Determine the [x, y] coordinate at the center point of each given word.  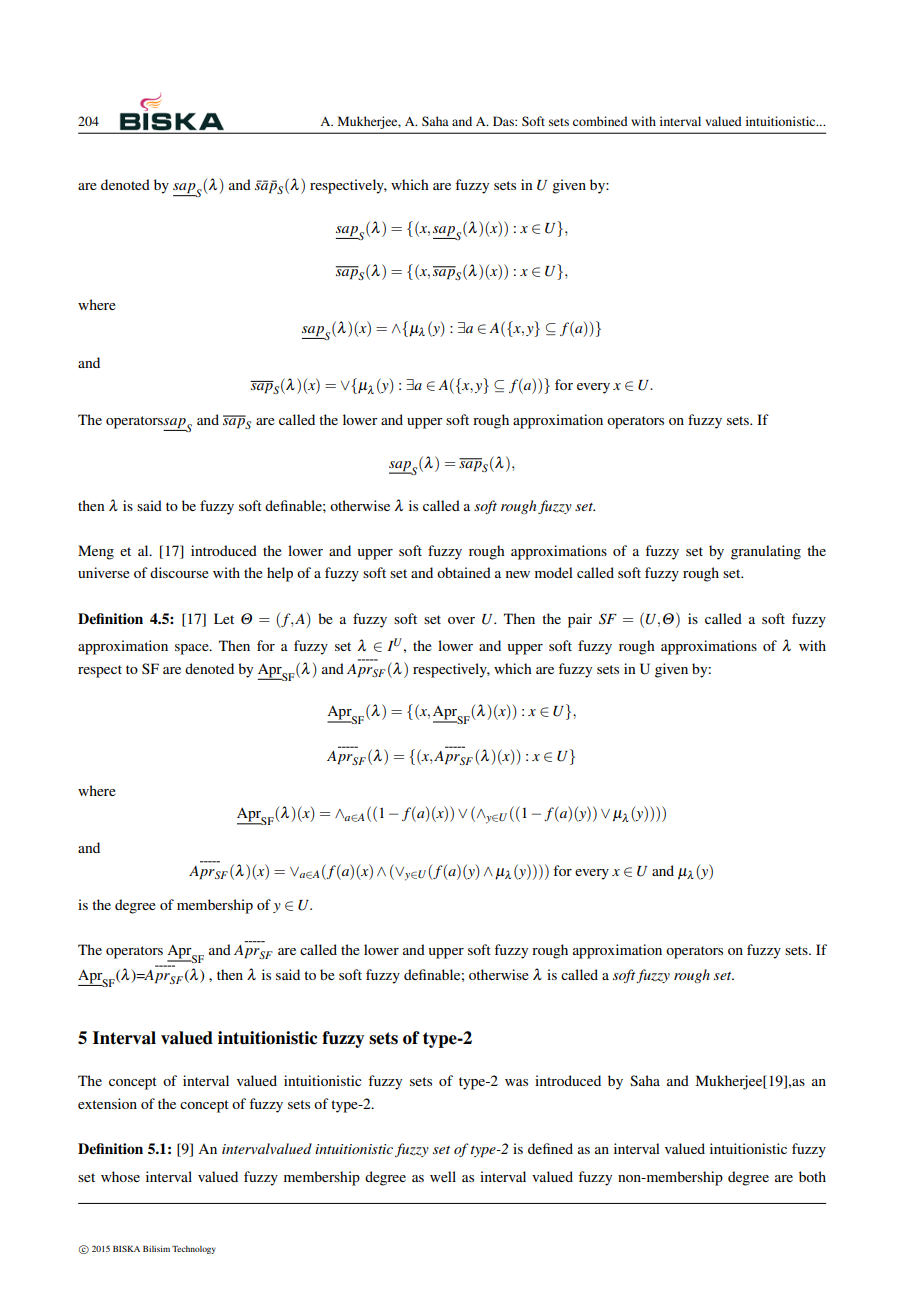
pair [580, 620]
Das [504, 121]
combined [600, 121]
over [461, 620]
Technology [194, 1250]
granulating [766, 552]
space [193, 649]
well [443, 1176]
